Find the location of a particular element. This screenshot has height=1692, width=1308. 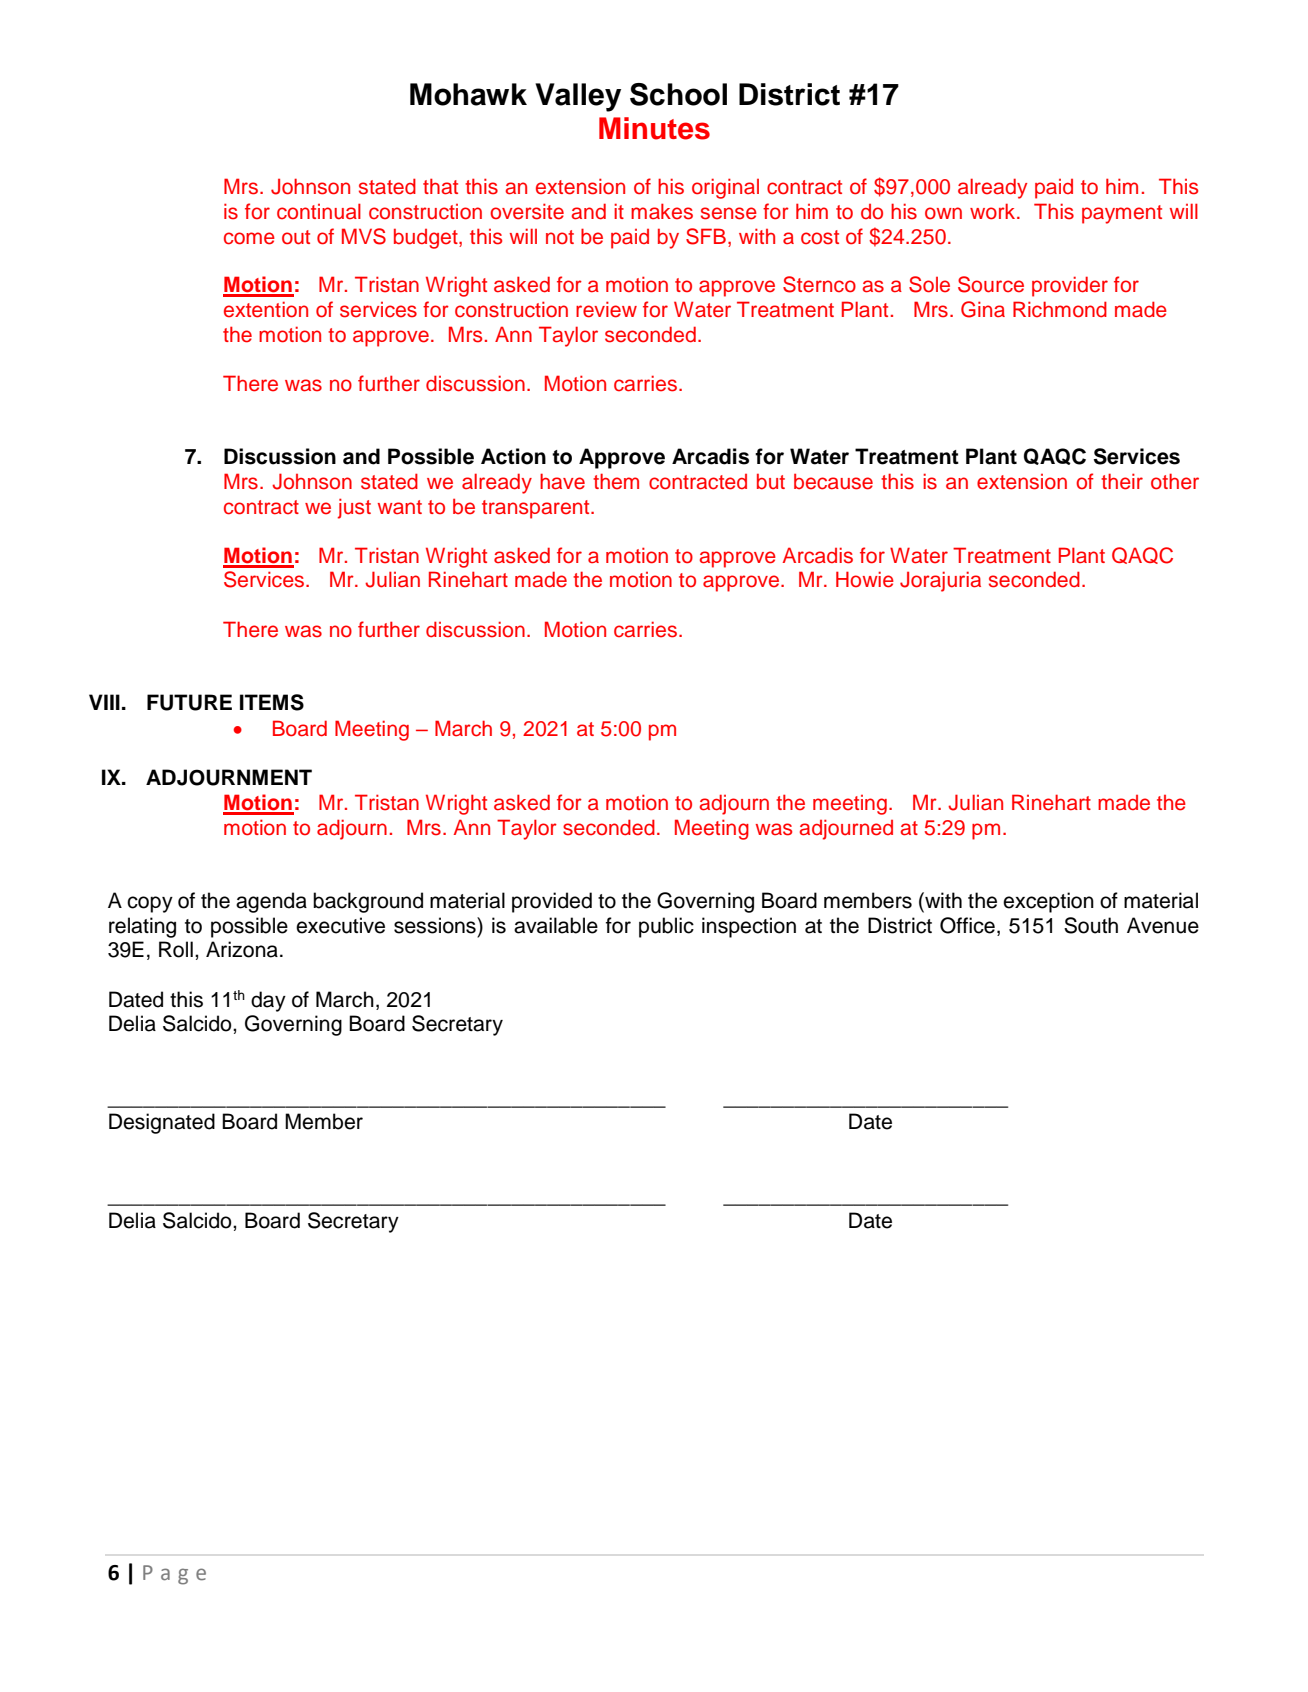

work is located at coordinates (994, 211).
